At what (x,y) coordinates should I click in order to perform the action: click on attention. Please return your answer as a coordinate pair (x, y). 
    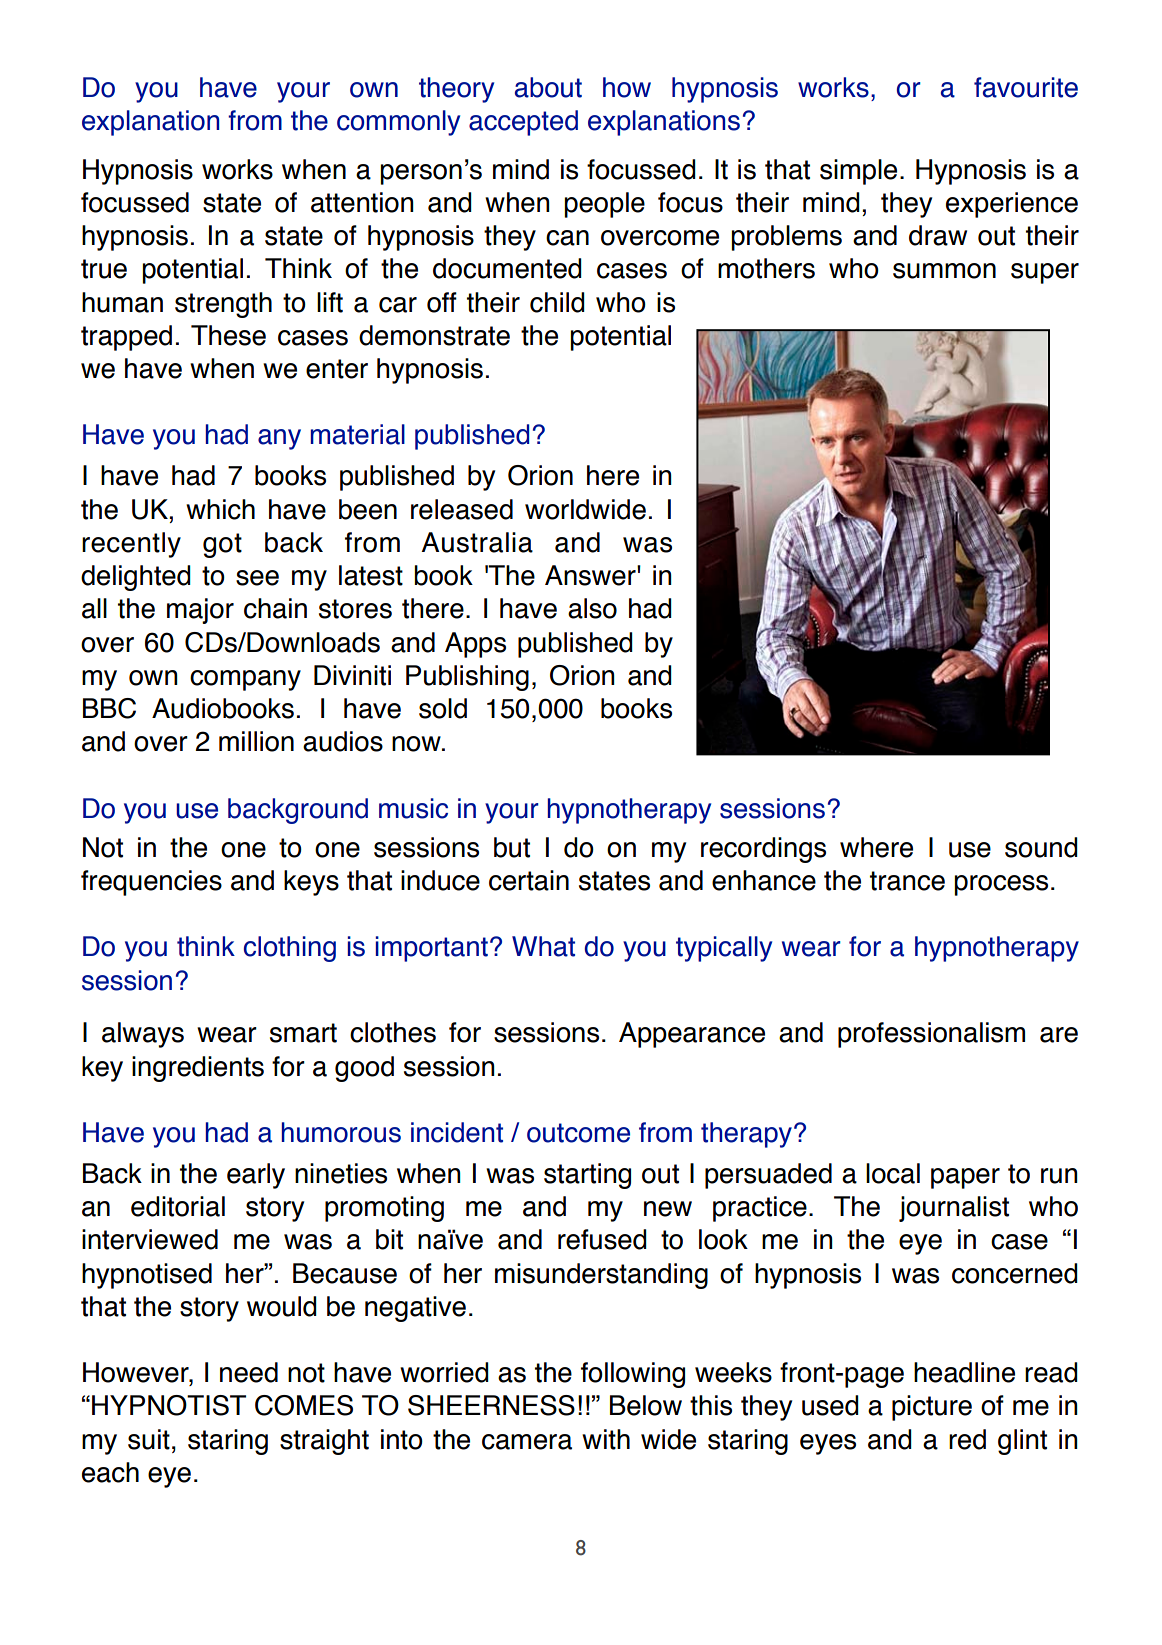
    Looking at the image, I should click on (362, 202).
